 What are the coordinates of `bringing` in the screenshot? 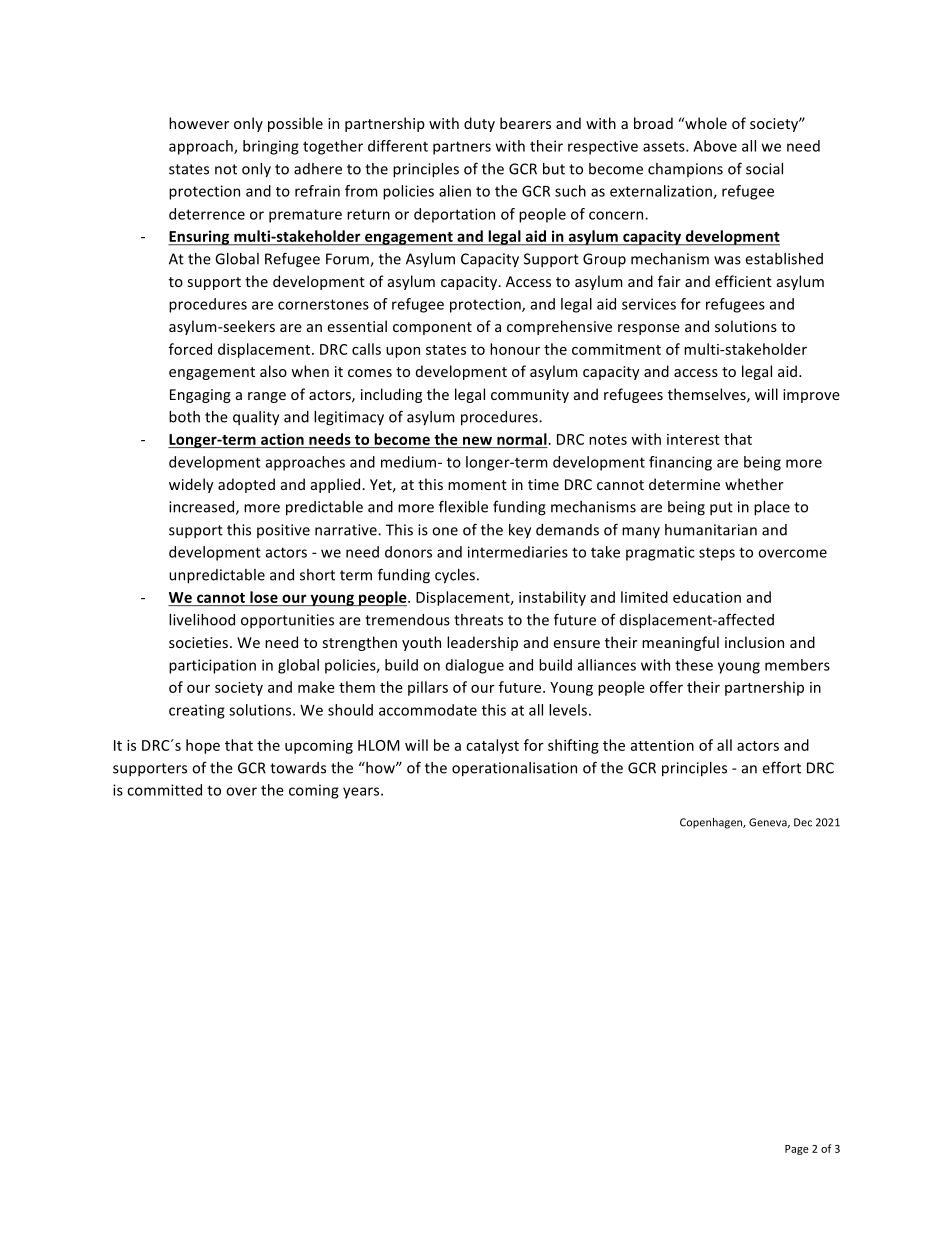 It's located at (271, 147).
